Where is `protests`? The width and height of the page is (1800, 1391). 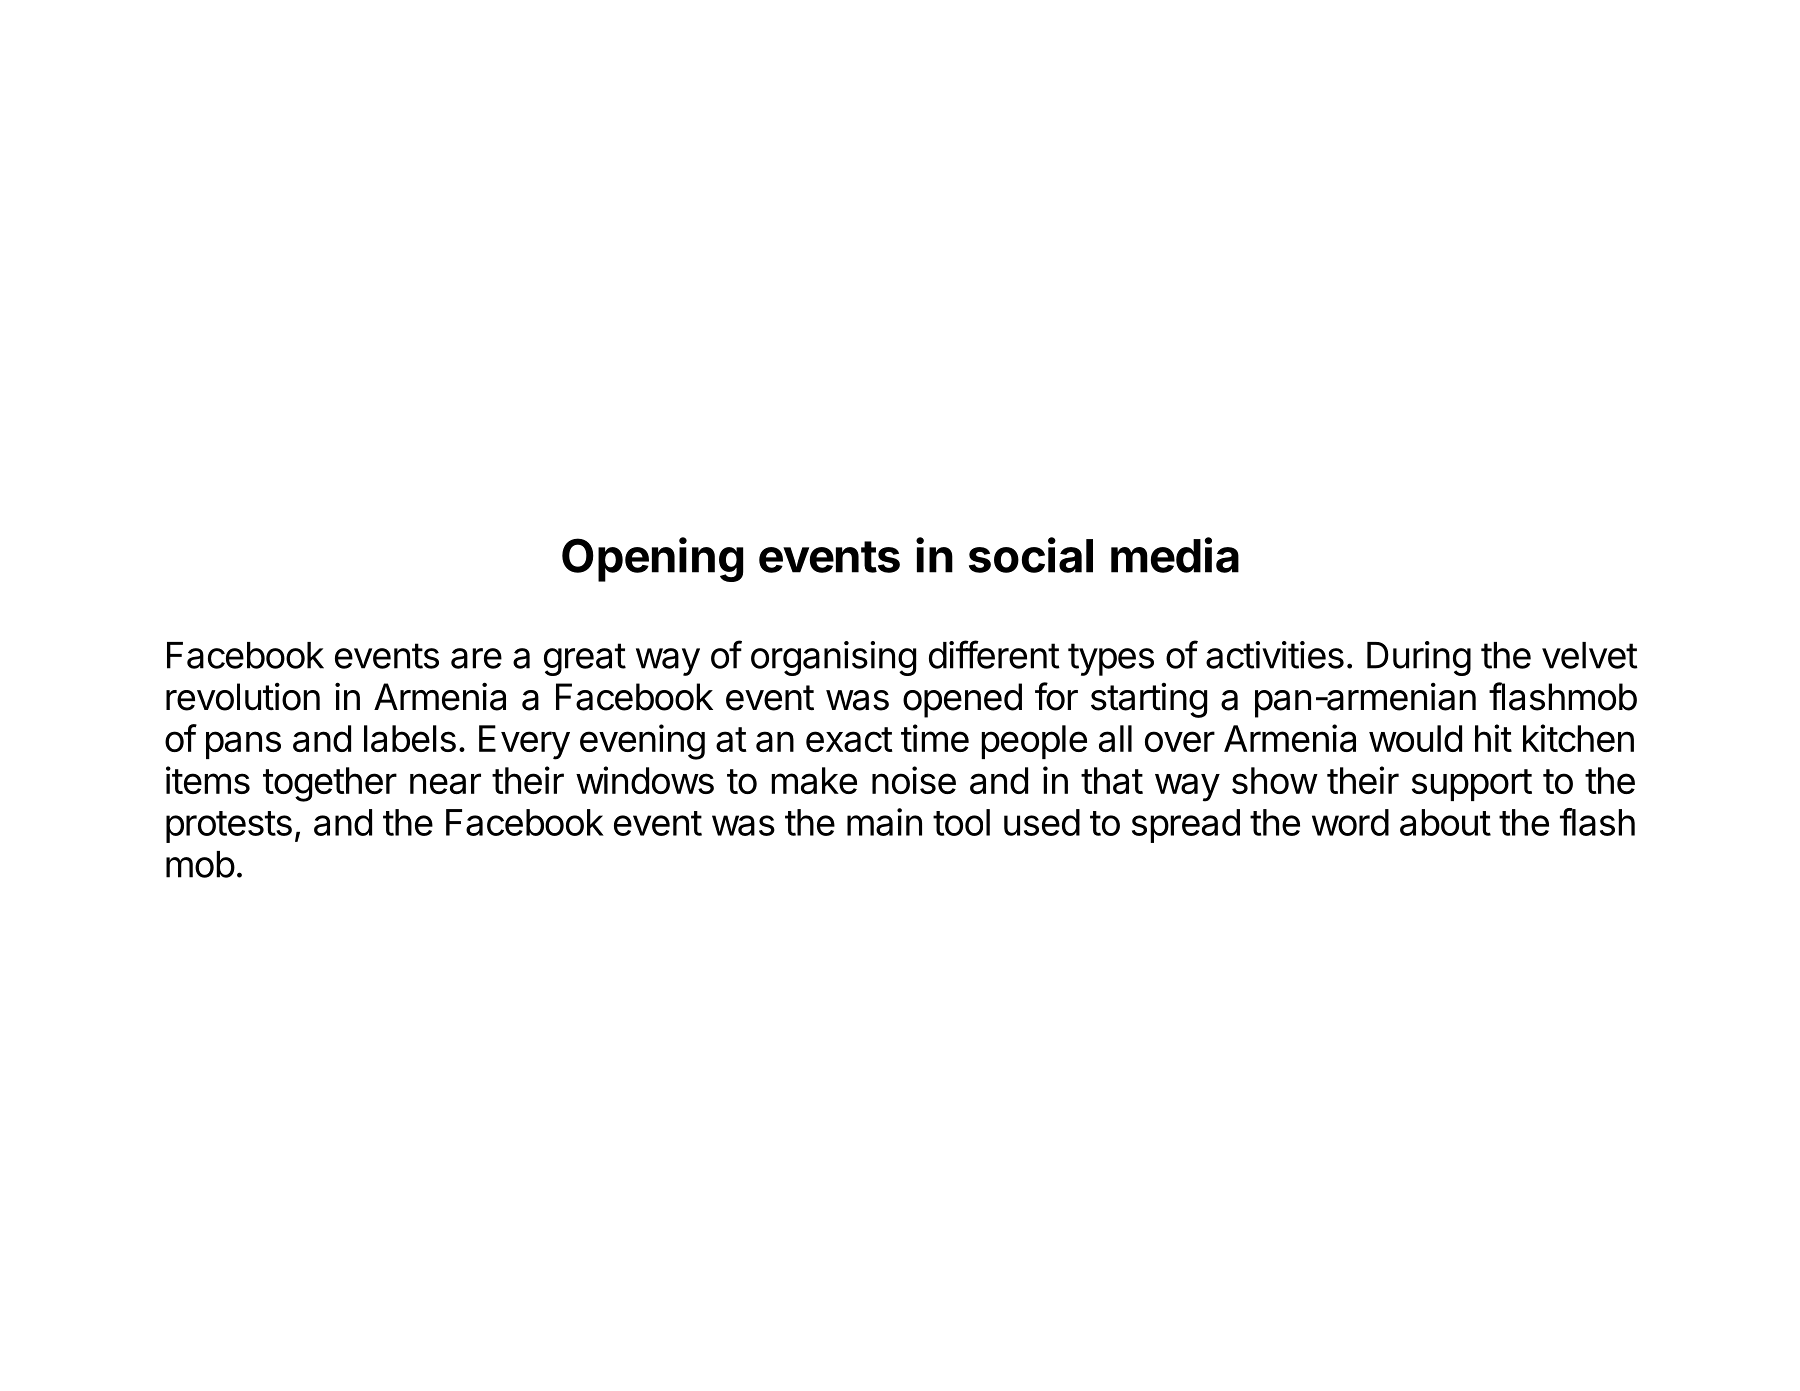
protests is located at coordinates (229, 827).
